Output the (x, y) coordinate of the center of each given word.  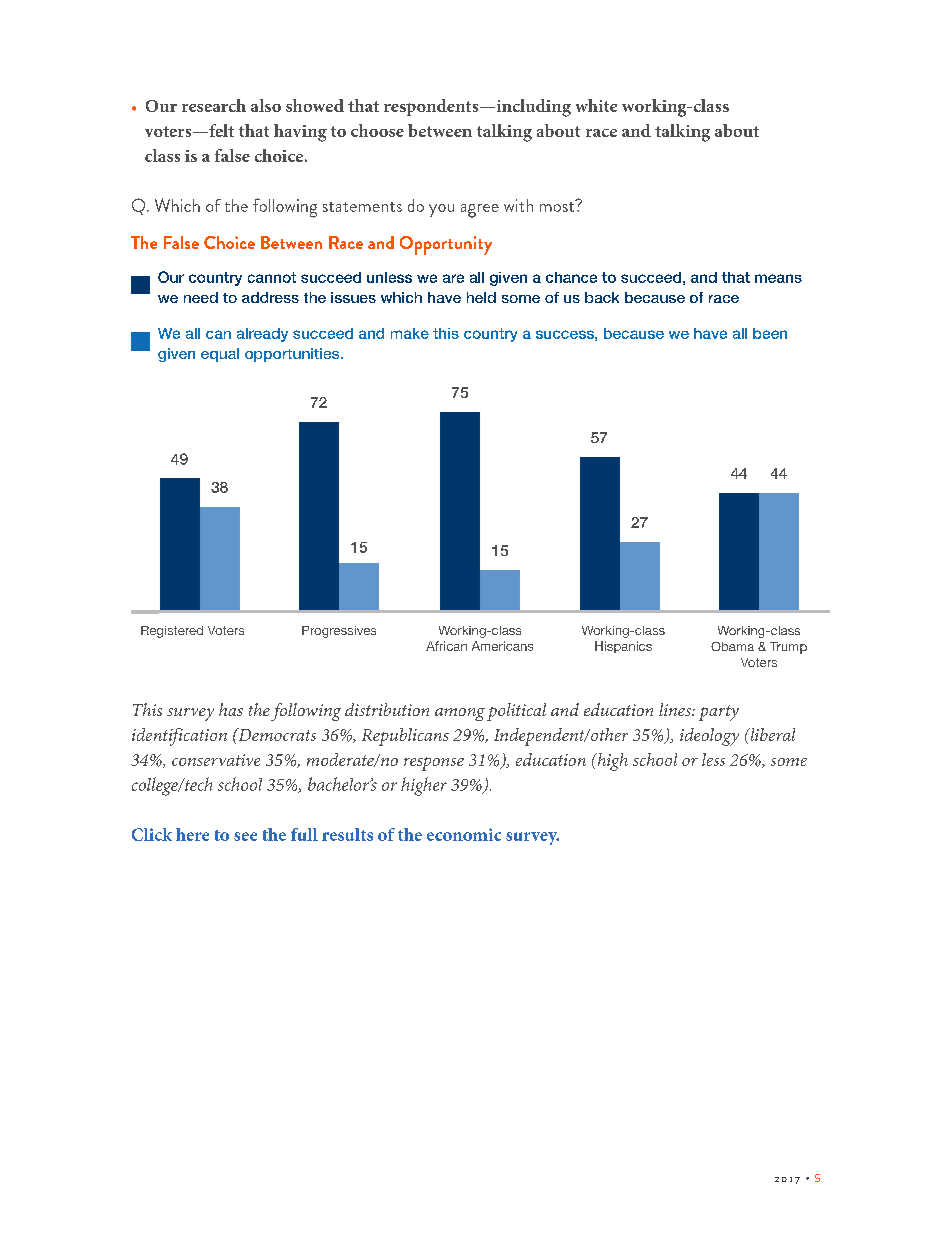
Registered (172, 632)
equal (220, 355)
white (596, 105)
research (214, 105)
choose (377, 130)
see (245, 836)
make (410, 333)
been (770, 333)
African (446, 646)
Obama (732, 646)
